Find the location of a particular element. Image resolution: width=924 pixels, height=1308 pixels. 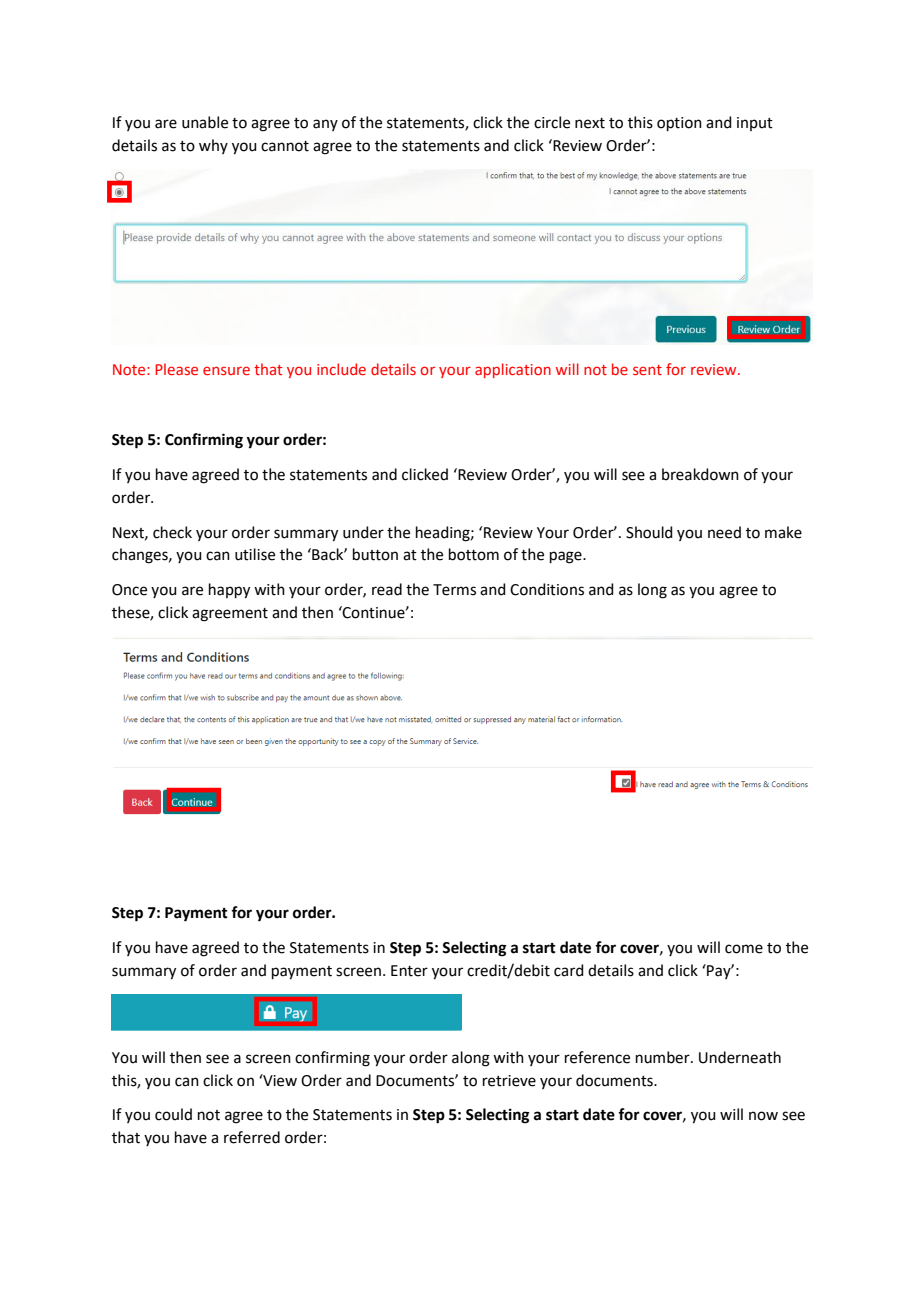

option is located at coordinates (679, 124).
